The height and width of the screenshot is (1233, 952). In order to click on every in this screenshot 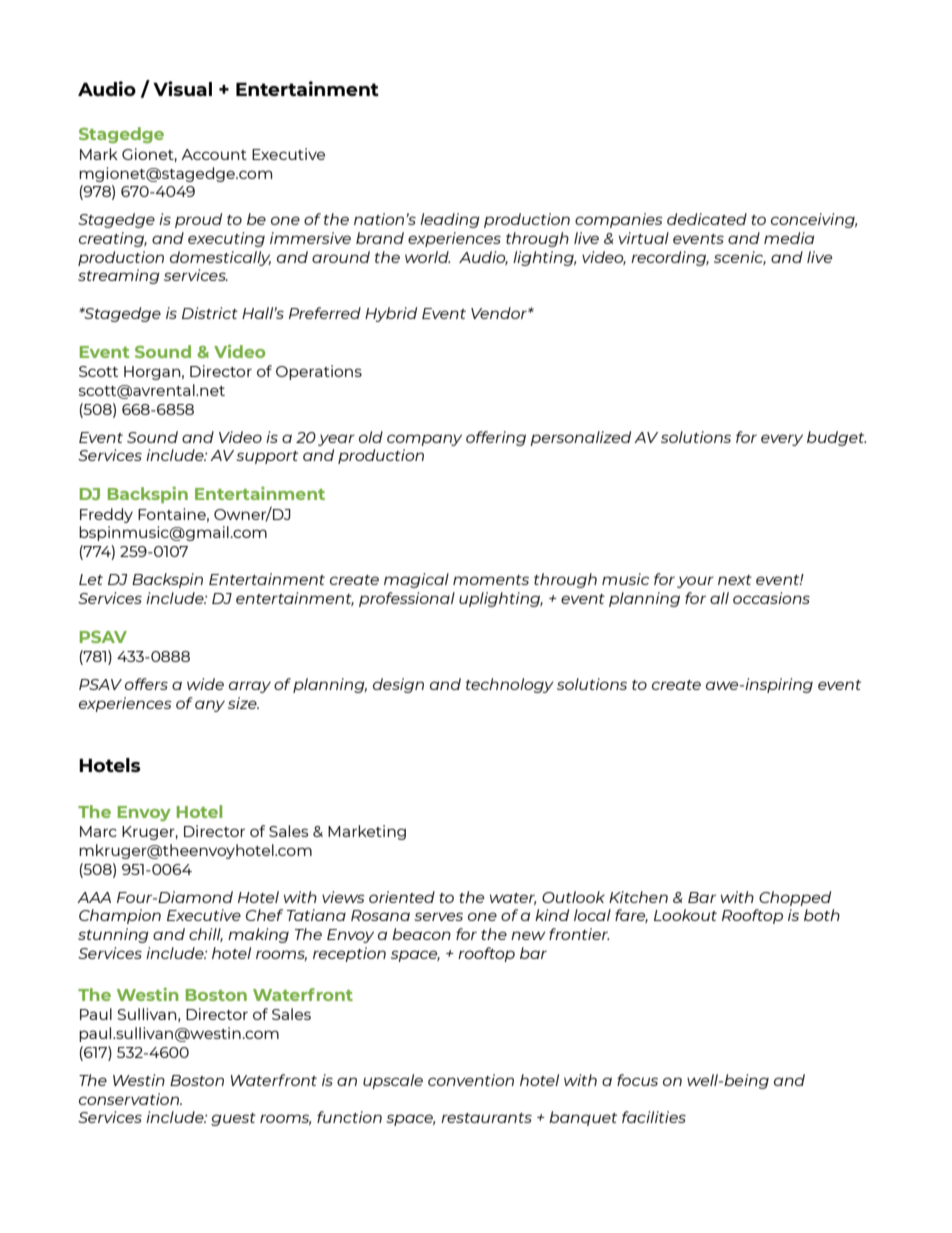, I will do `click(782, 440)`.
